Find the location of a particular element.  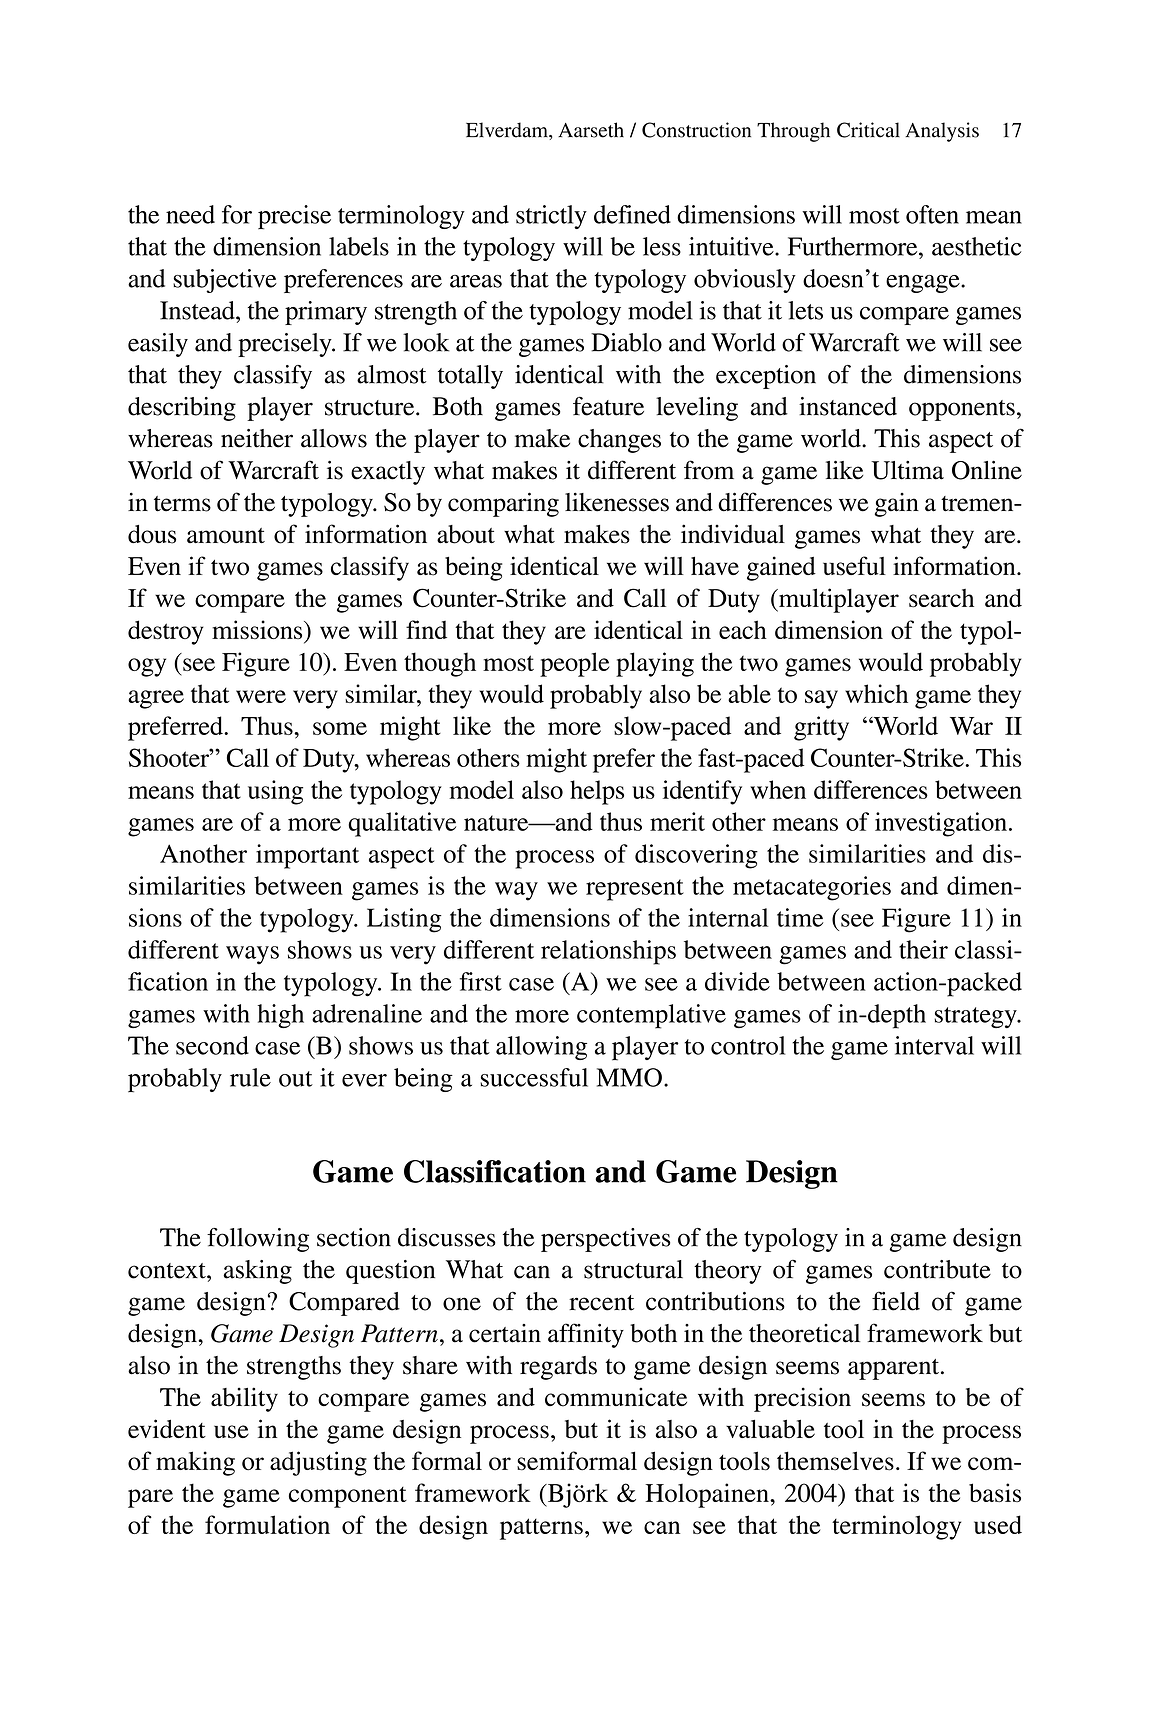

investigation is located at coordinates (941, 824).
